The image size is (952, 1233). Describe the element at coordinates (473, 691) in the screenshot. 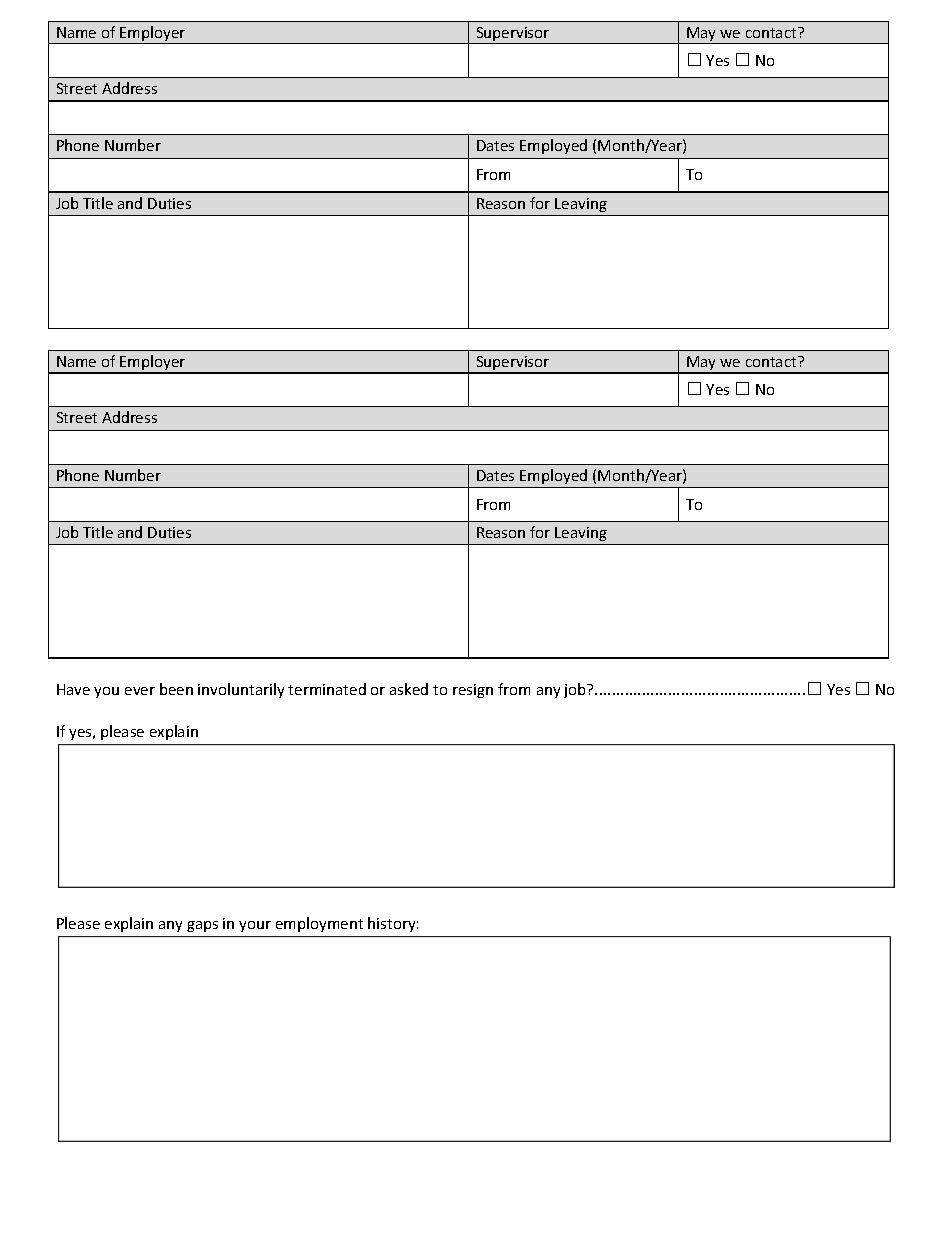

I see `resign` at that location.
